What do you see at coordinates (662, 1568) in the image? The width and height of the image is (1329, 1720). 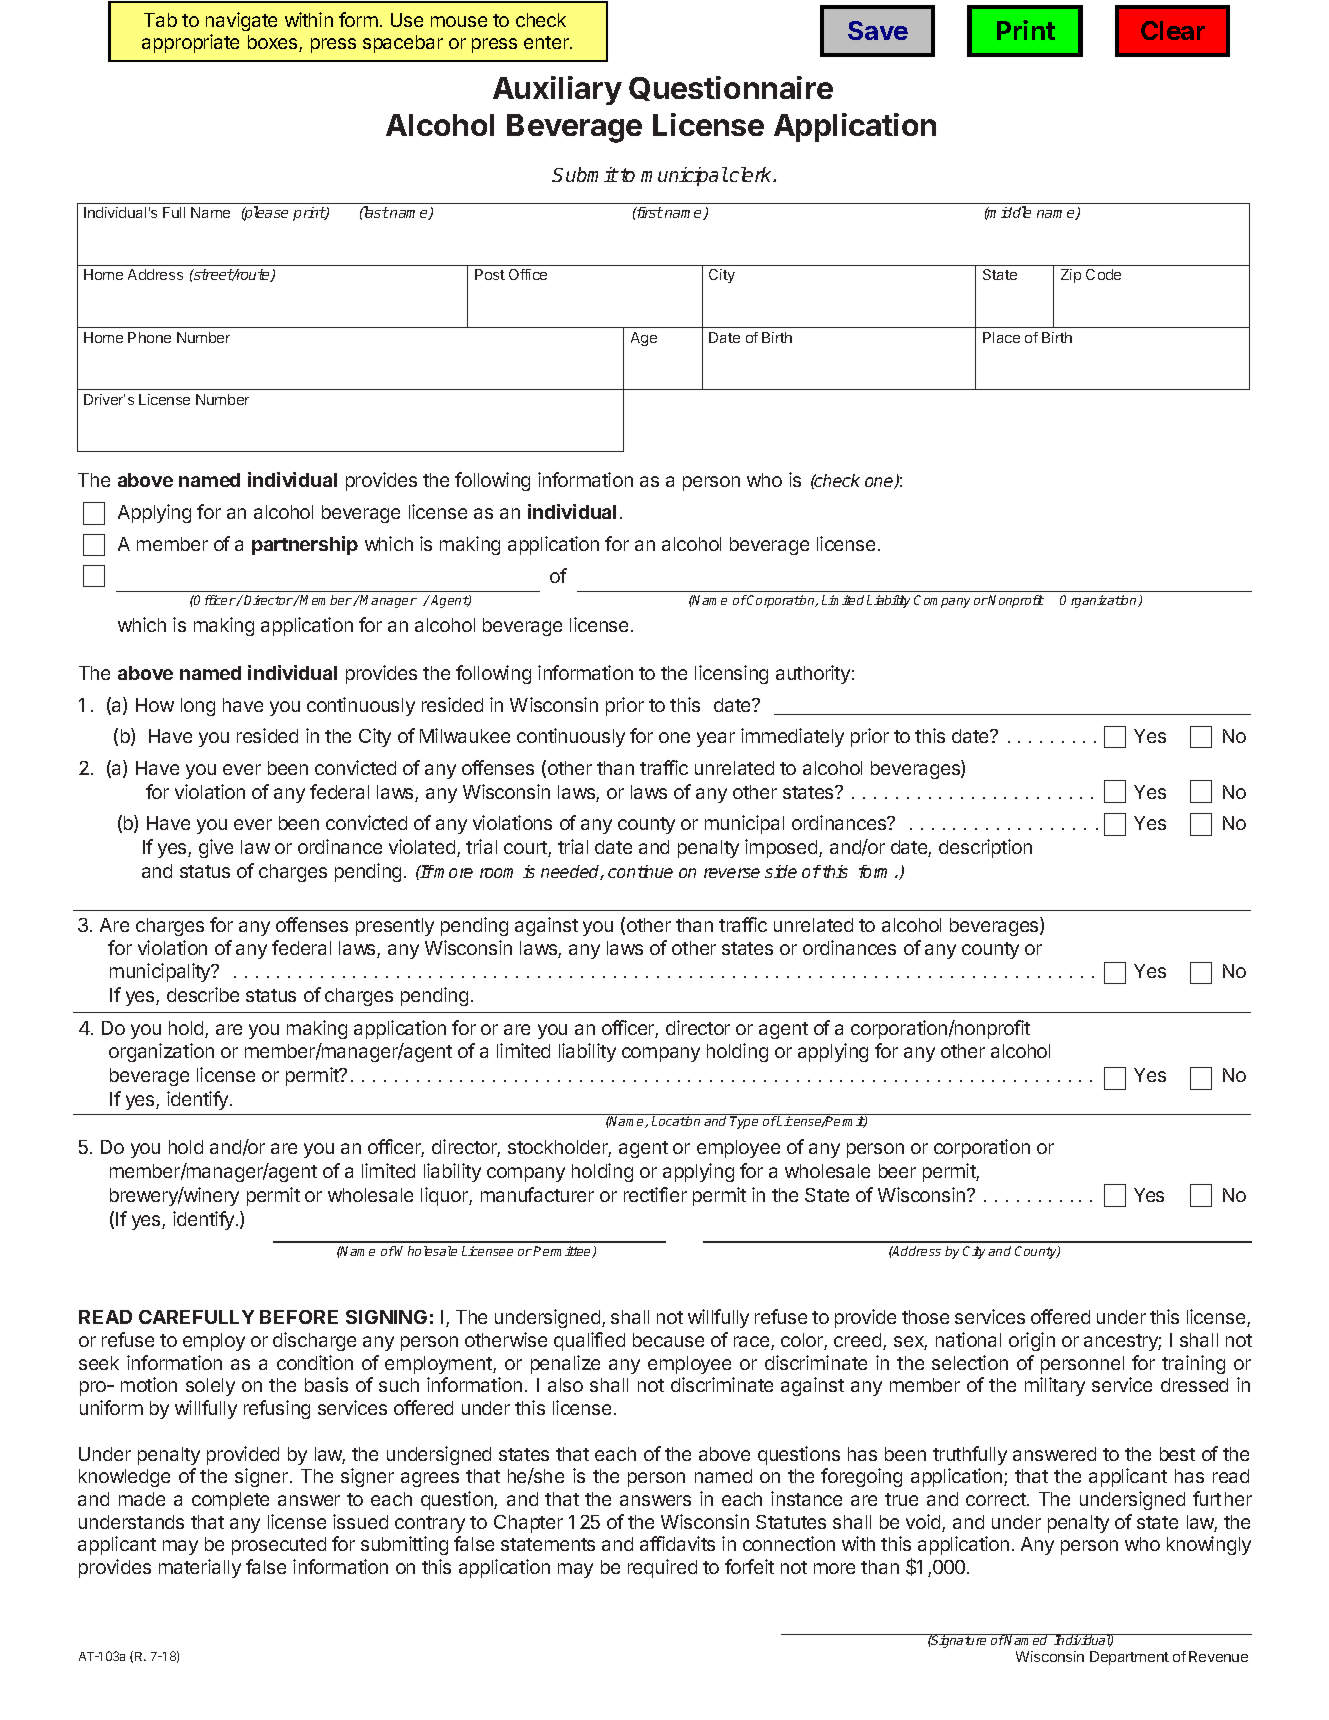 I see `required` at bounding box center [662, 1568].
